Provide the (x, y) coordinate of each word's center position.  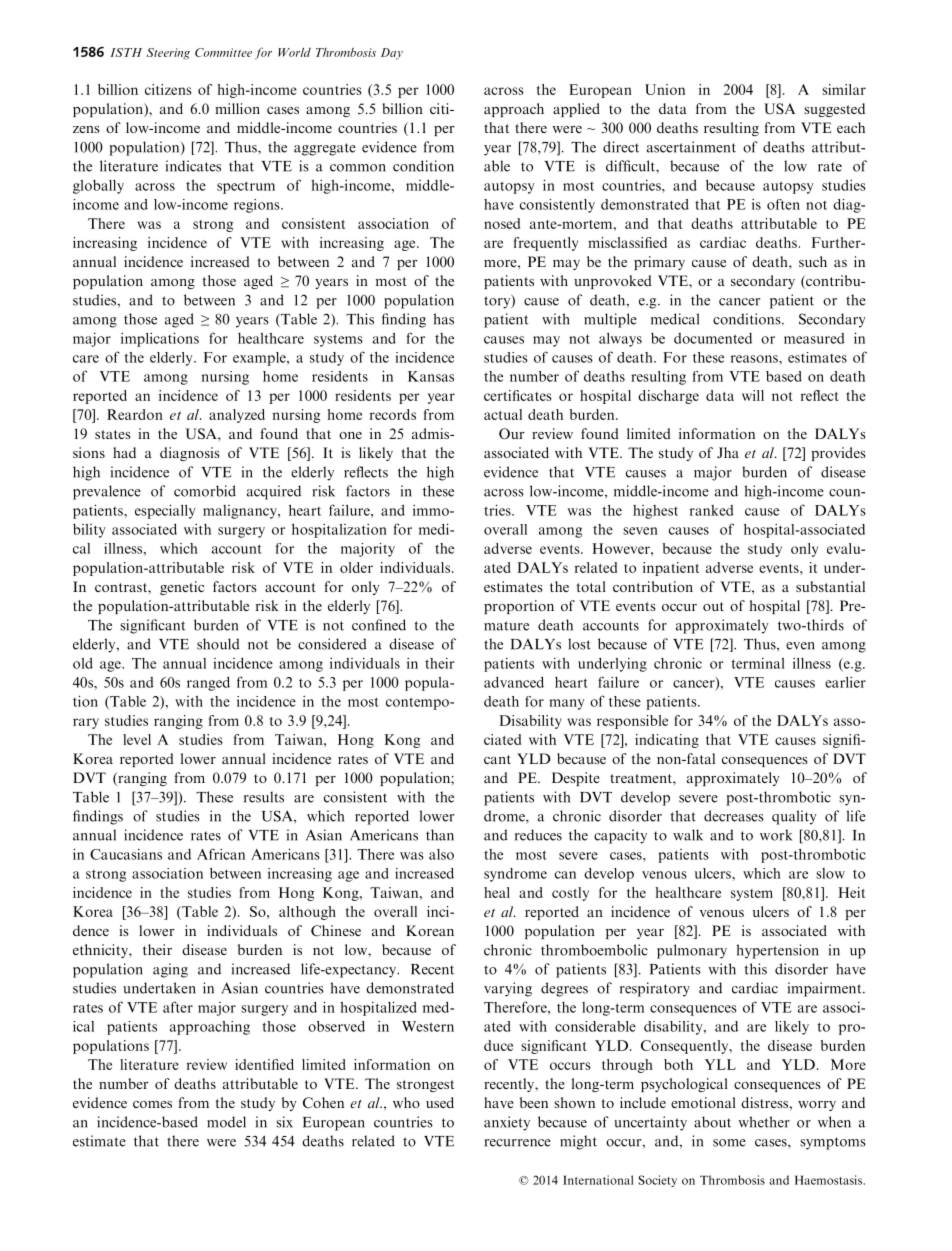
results (264, 797)
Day (392, 54)
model (226, 1122)
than (440, 835)
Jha (728, 452)
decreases (734, 816)
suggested (834, 110)
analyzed (237, 416)
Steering (168, 54)
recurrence (517, 1143)
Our (512, 433)
